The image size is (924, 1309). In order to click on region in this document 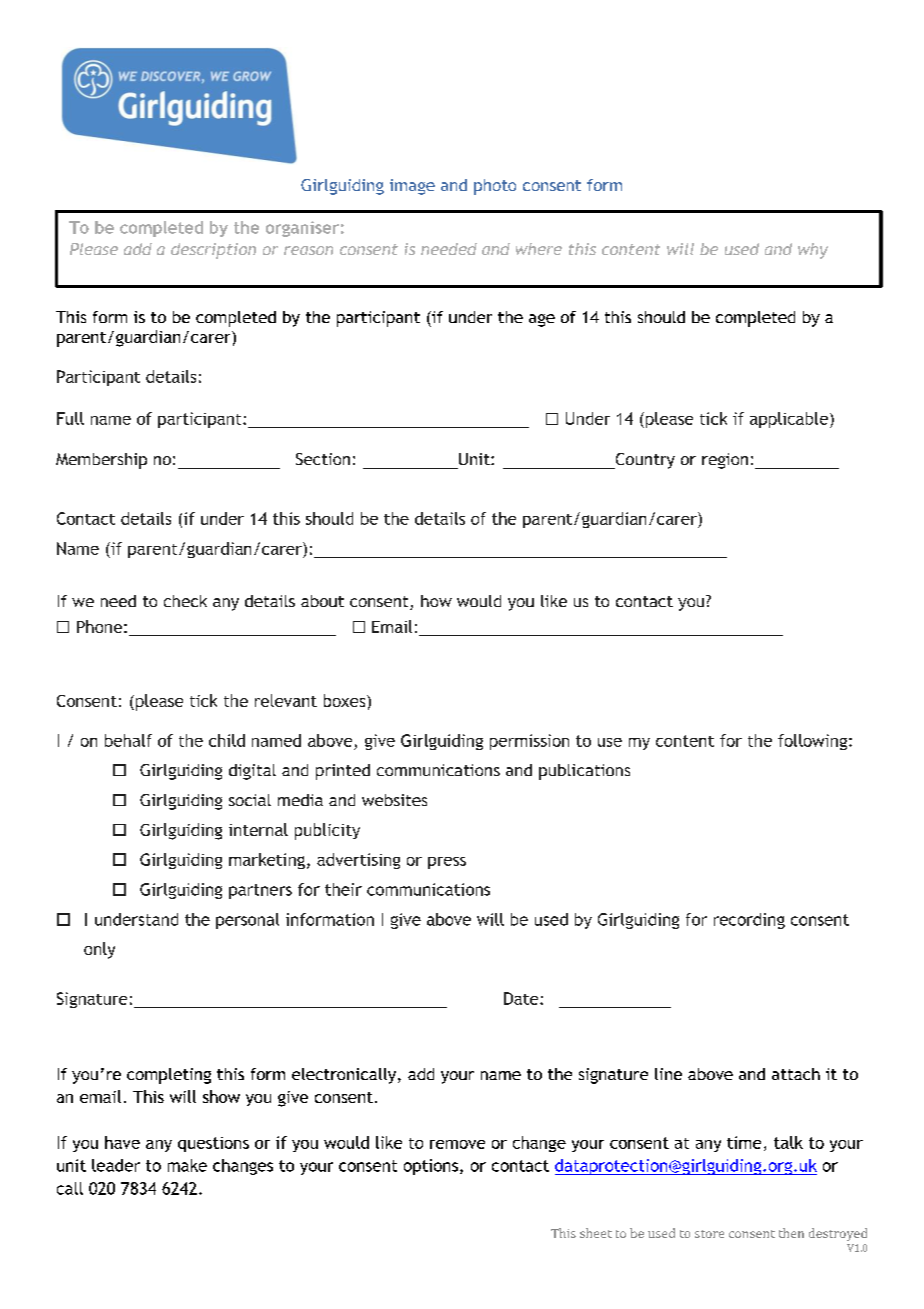, I will do `click(725, 461)`.
